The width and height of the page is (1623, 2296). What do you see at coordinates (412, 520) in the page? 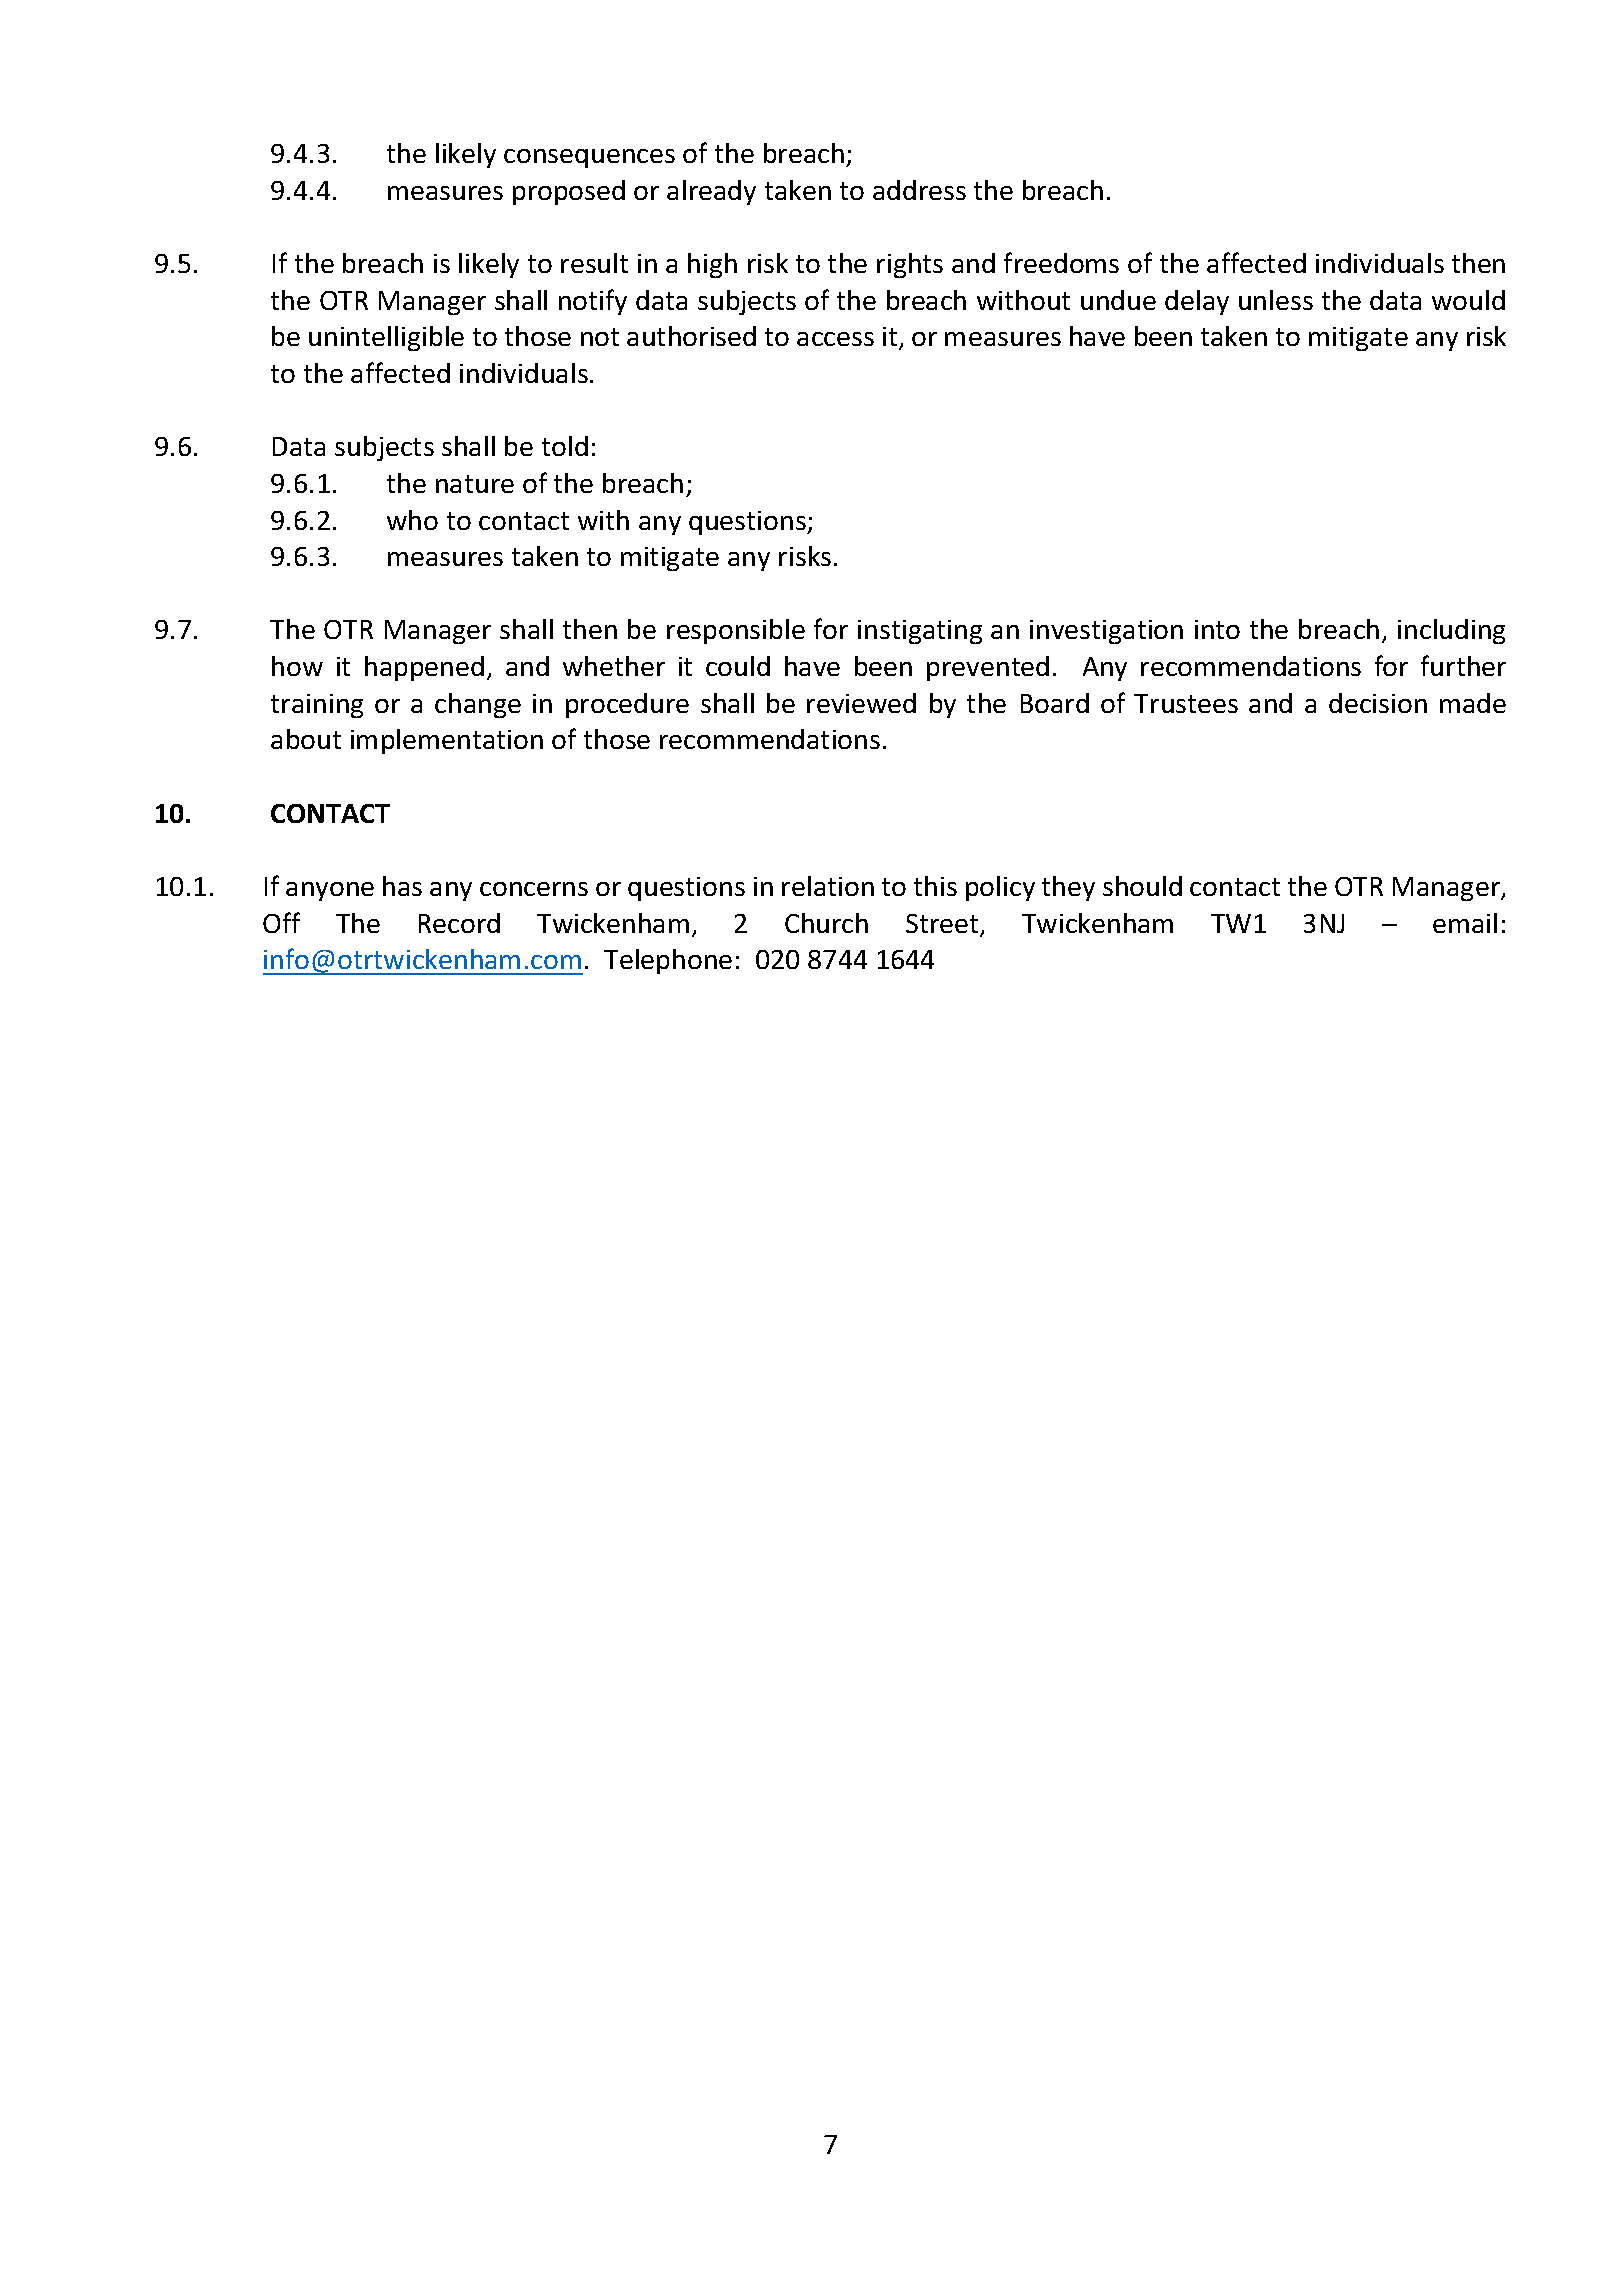
I see `who` at bounding box center [412, 520].
